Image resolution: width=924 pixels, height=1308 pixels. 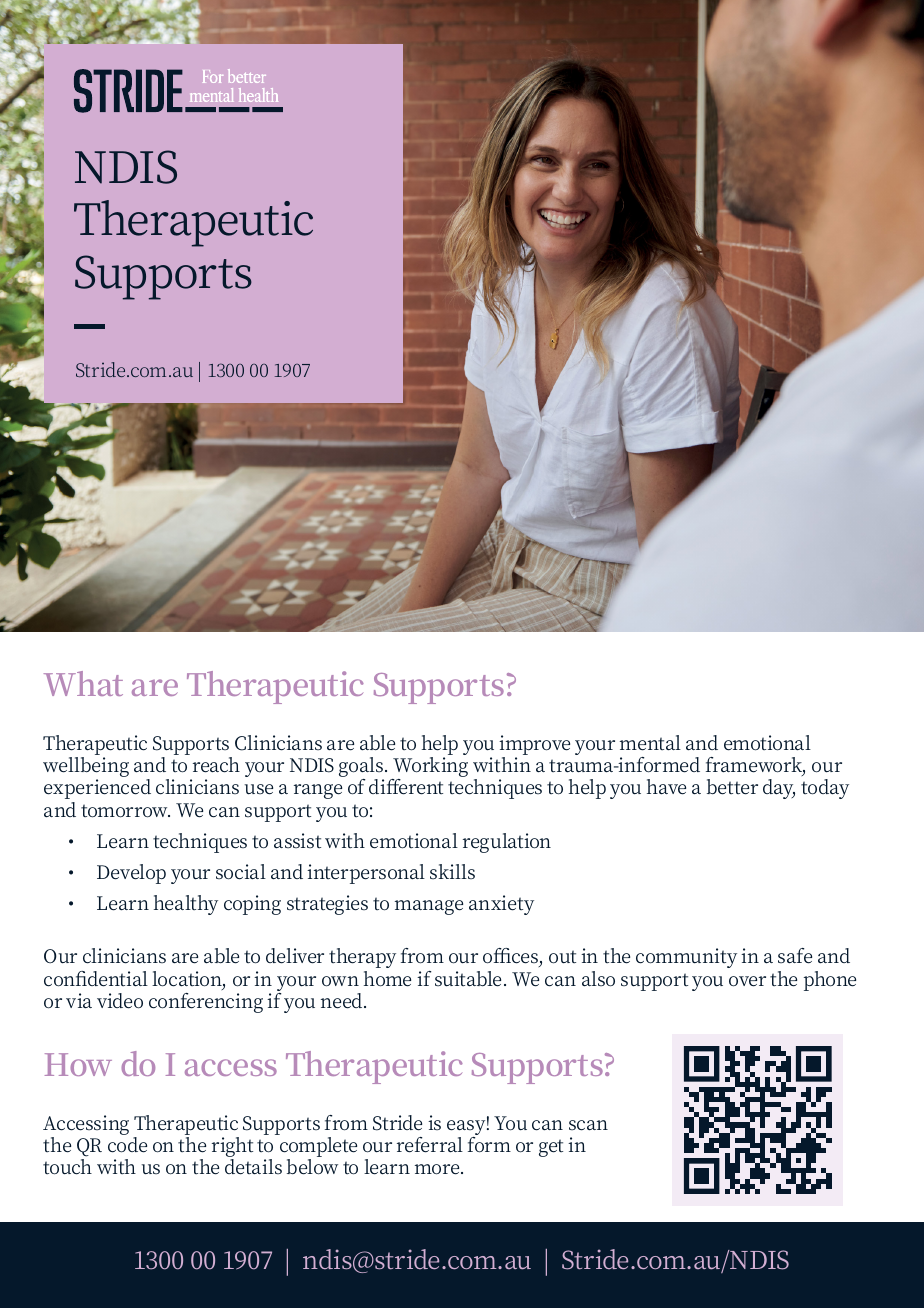 What do you see at coordinates (732, 787) in the page?
I see `better` at bounding box center [732, 787].
